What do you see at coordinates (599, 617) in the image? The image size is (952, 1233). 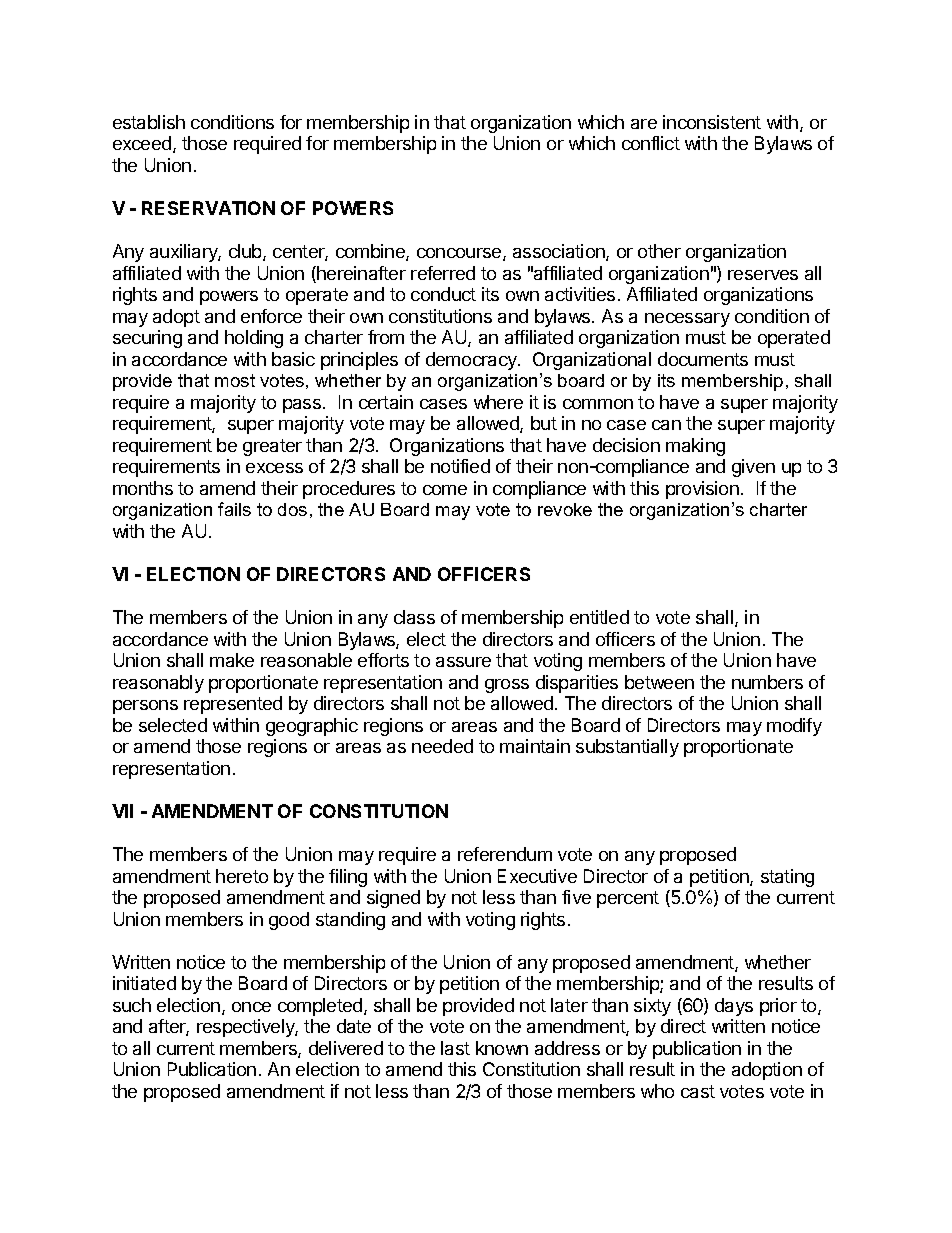 I see `entitled` at bounding box center [599, 617].
